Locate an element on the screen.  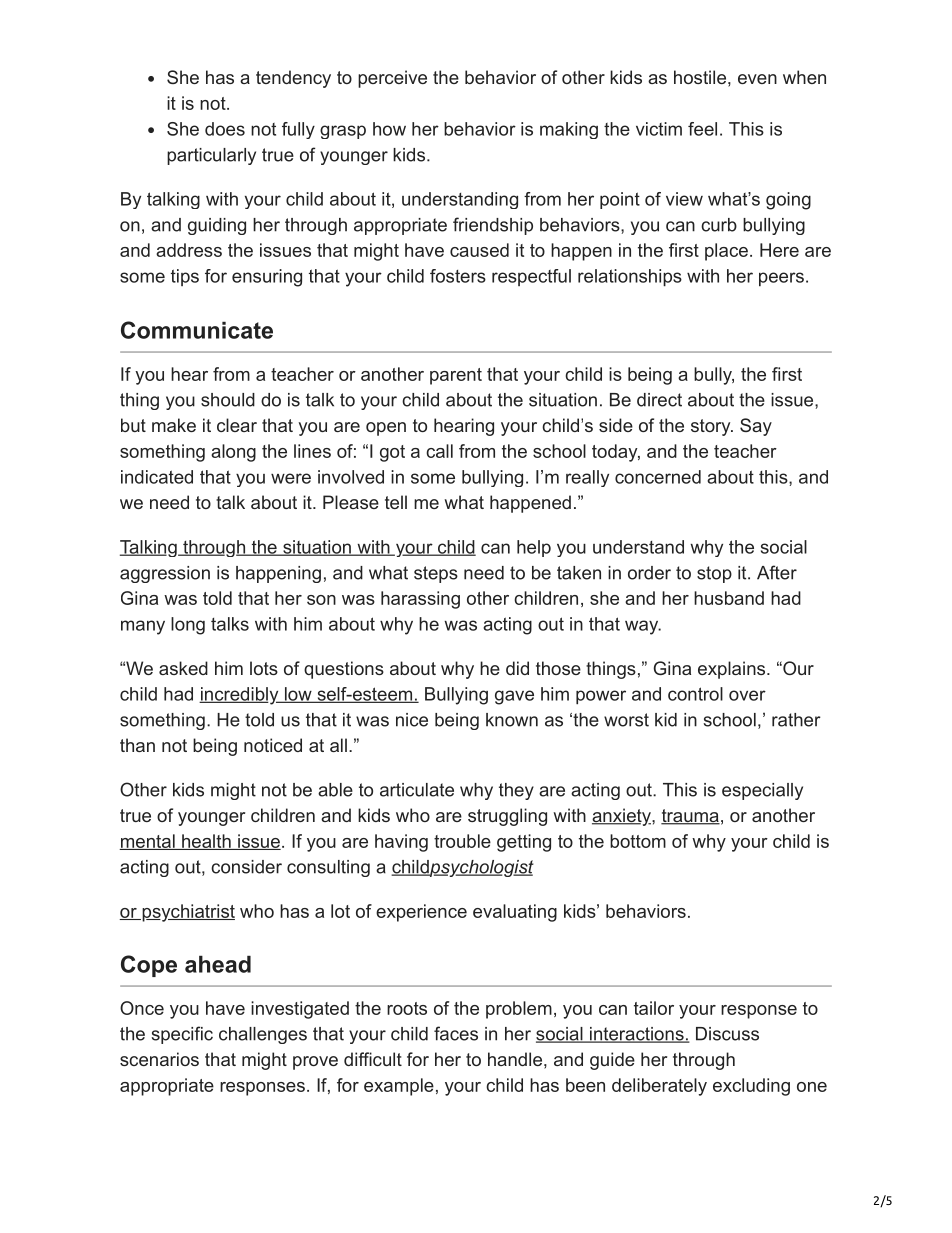
how is located at coordinates (389, 129).
